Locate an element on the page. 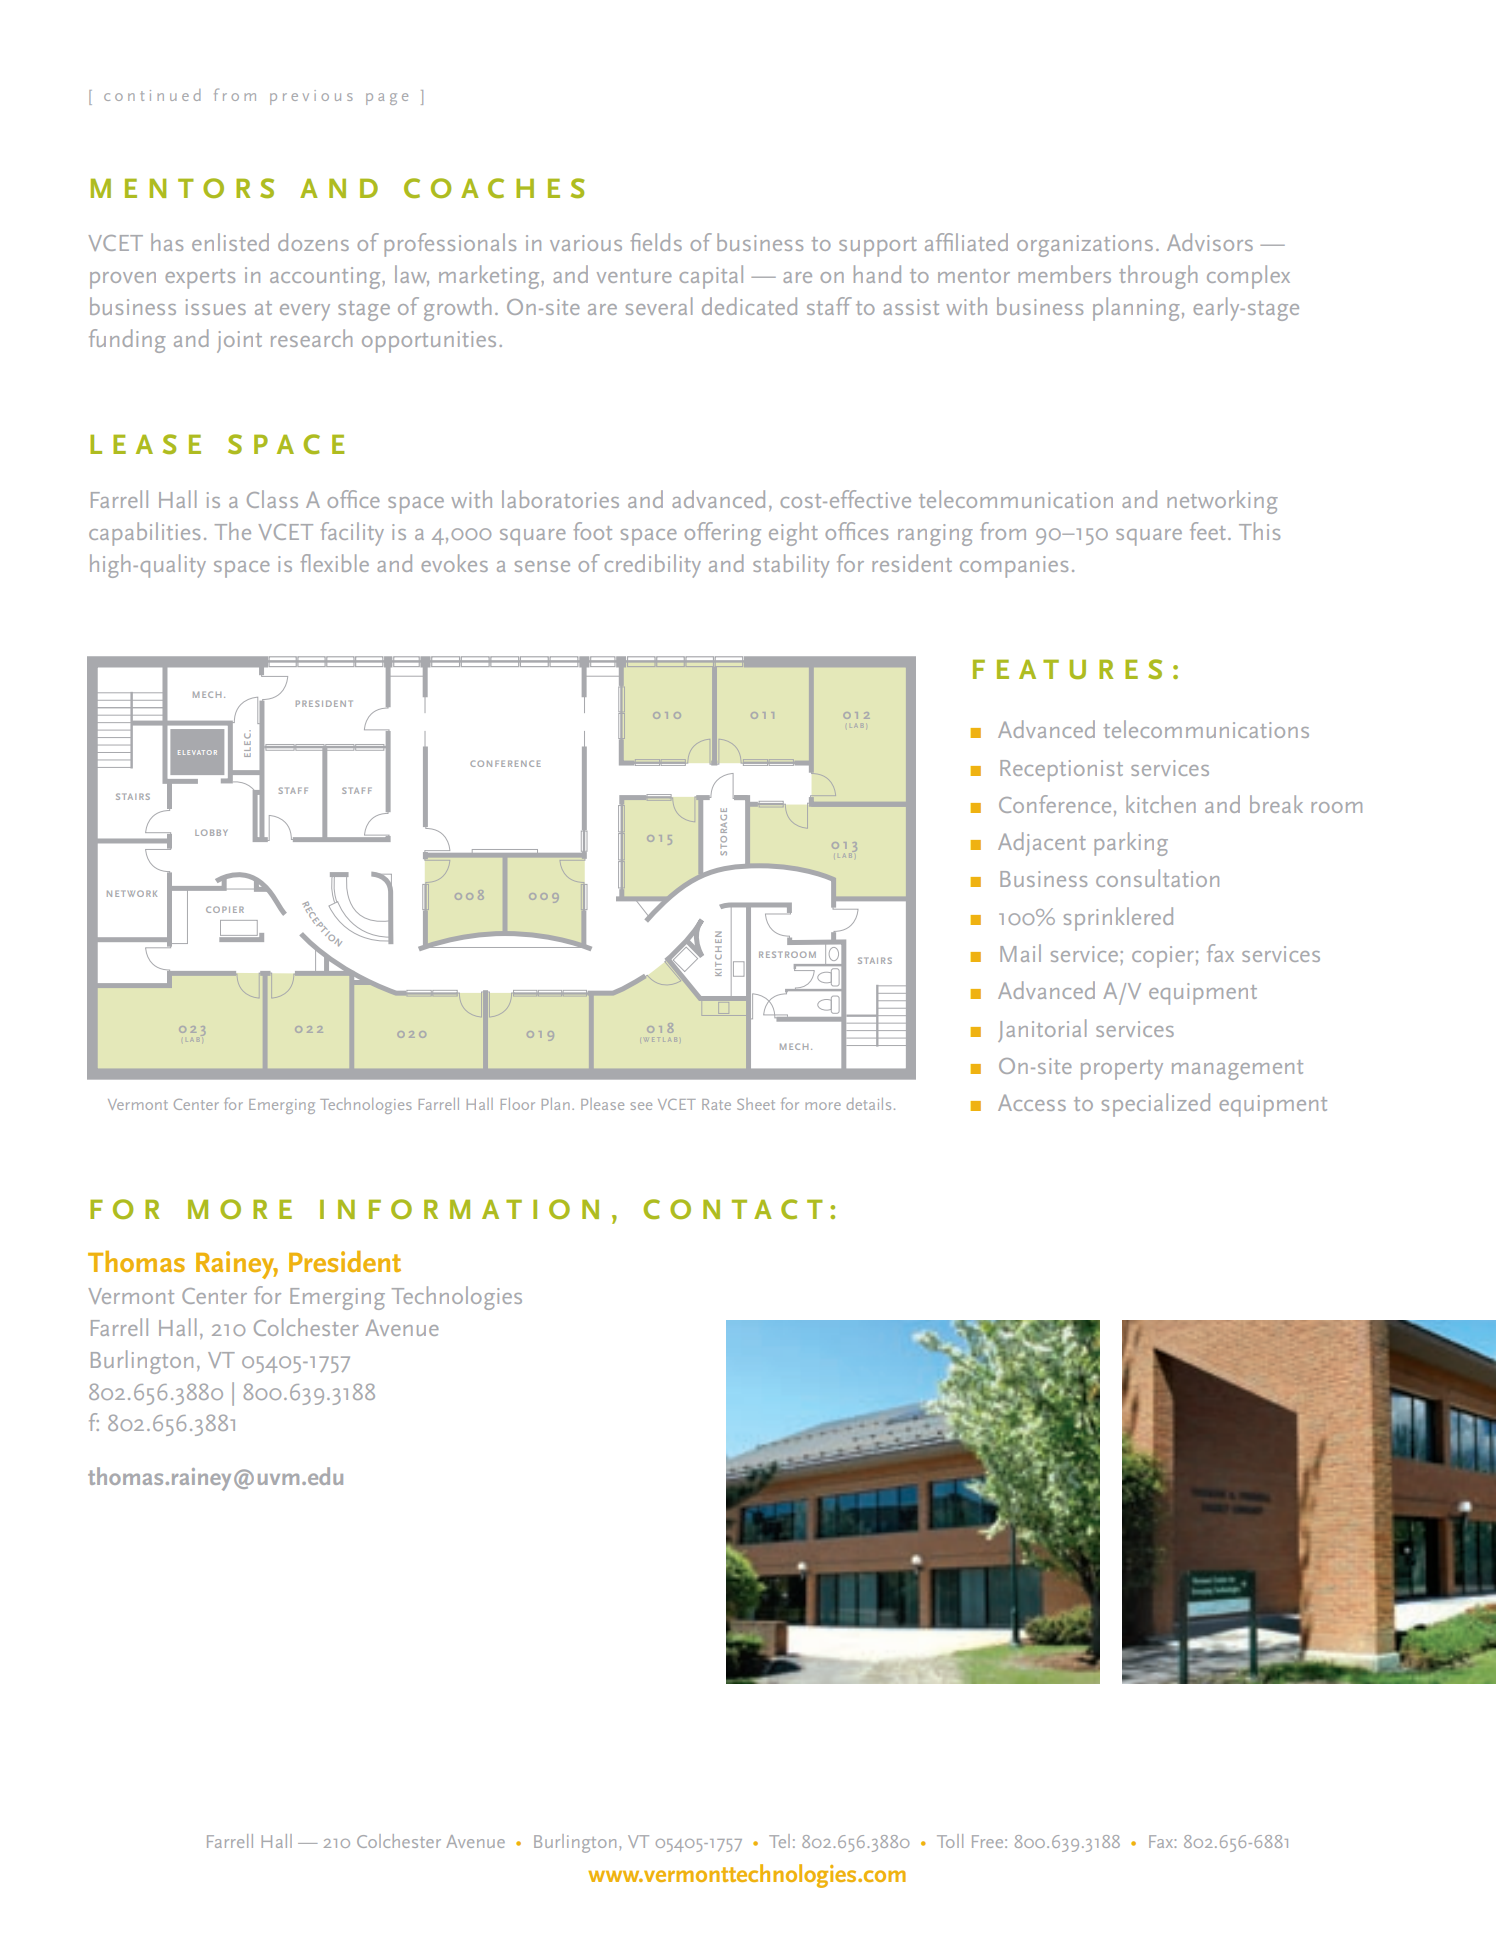 This document has height=1936, width=1496. management is located at coordinates (1237, 1070).
